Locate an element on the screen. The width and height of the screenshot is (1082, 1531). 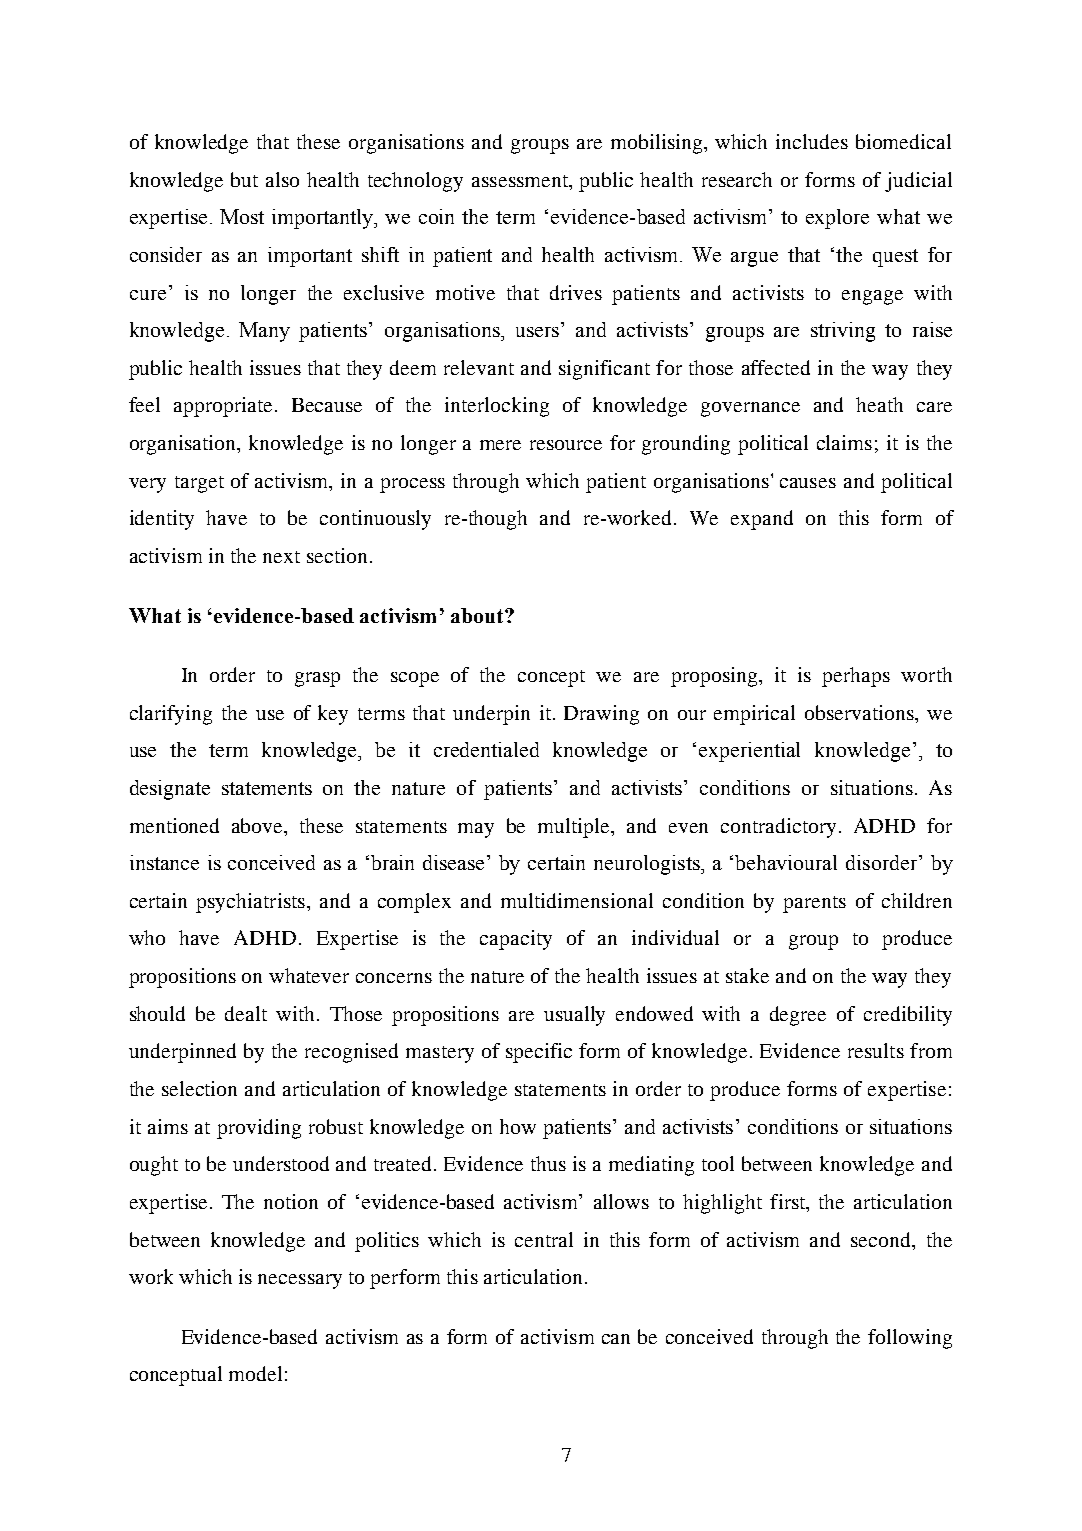
causes is located at coordinates (808, 483).
